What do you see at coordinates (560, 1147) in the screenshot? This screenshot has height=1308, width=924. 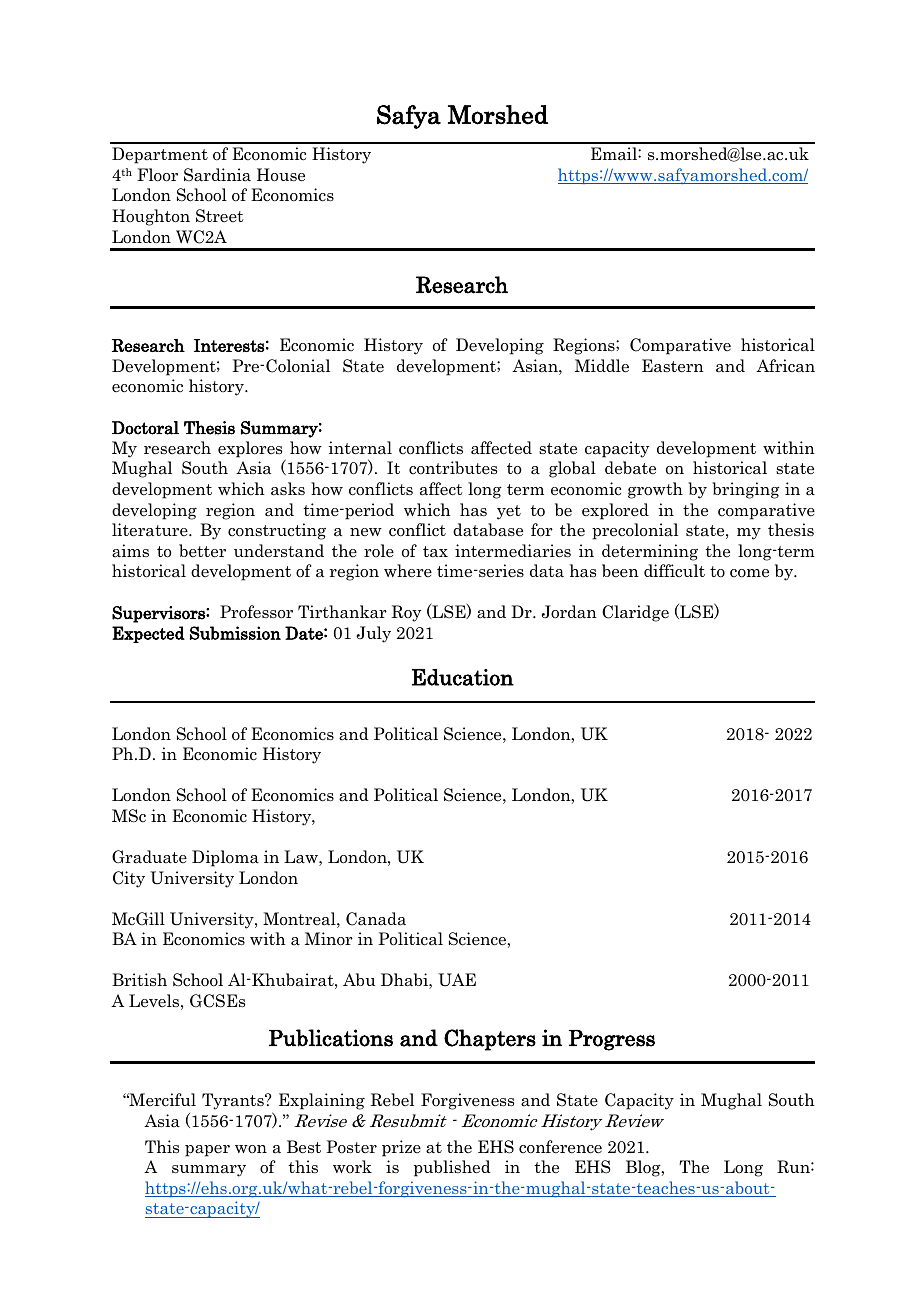 I see `conference` at bounding box center [560, 1147].
